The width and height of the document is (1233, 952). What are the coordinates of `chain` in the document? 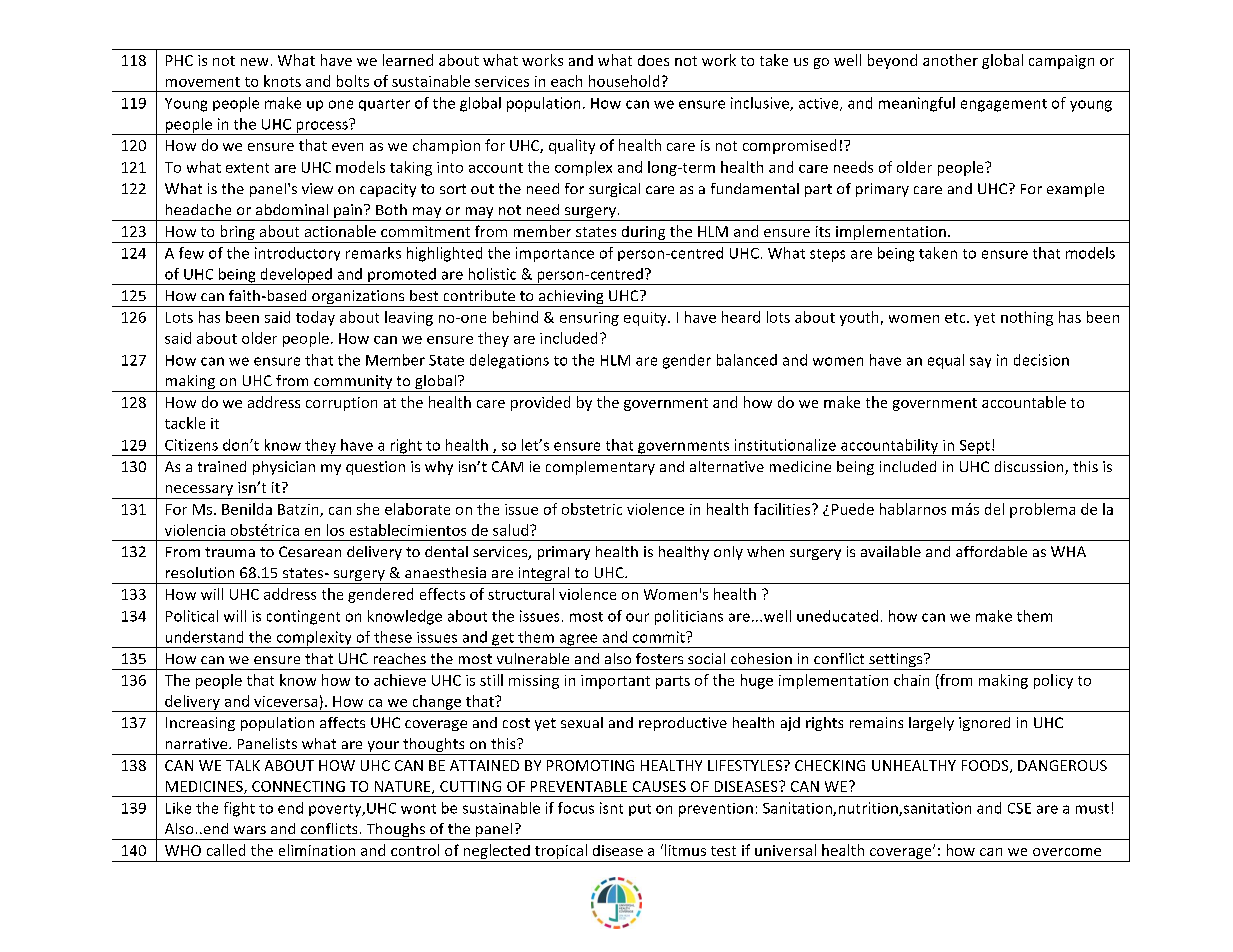 It's located at (911, 680).
